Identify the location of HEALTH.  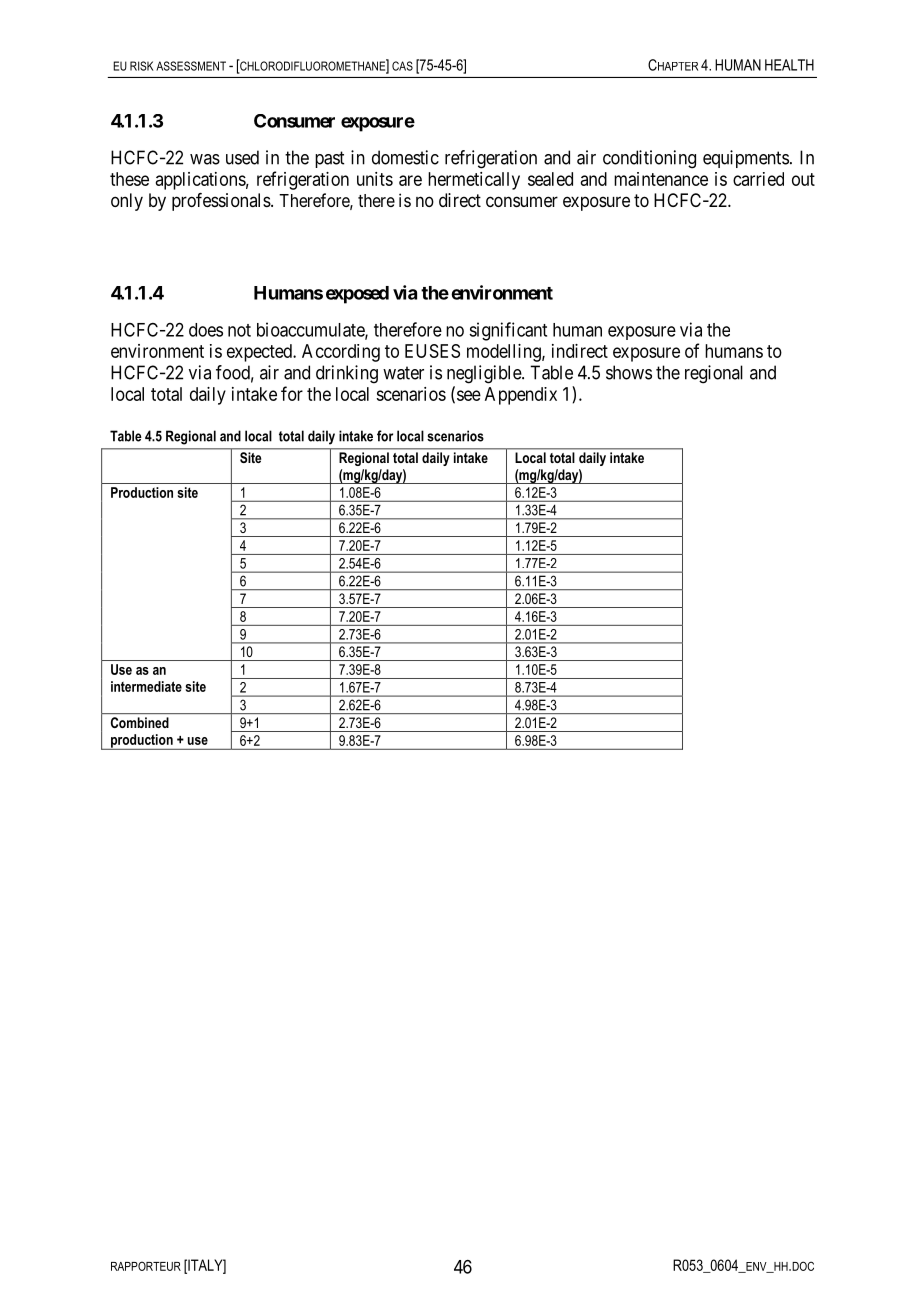
(789, 65).
